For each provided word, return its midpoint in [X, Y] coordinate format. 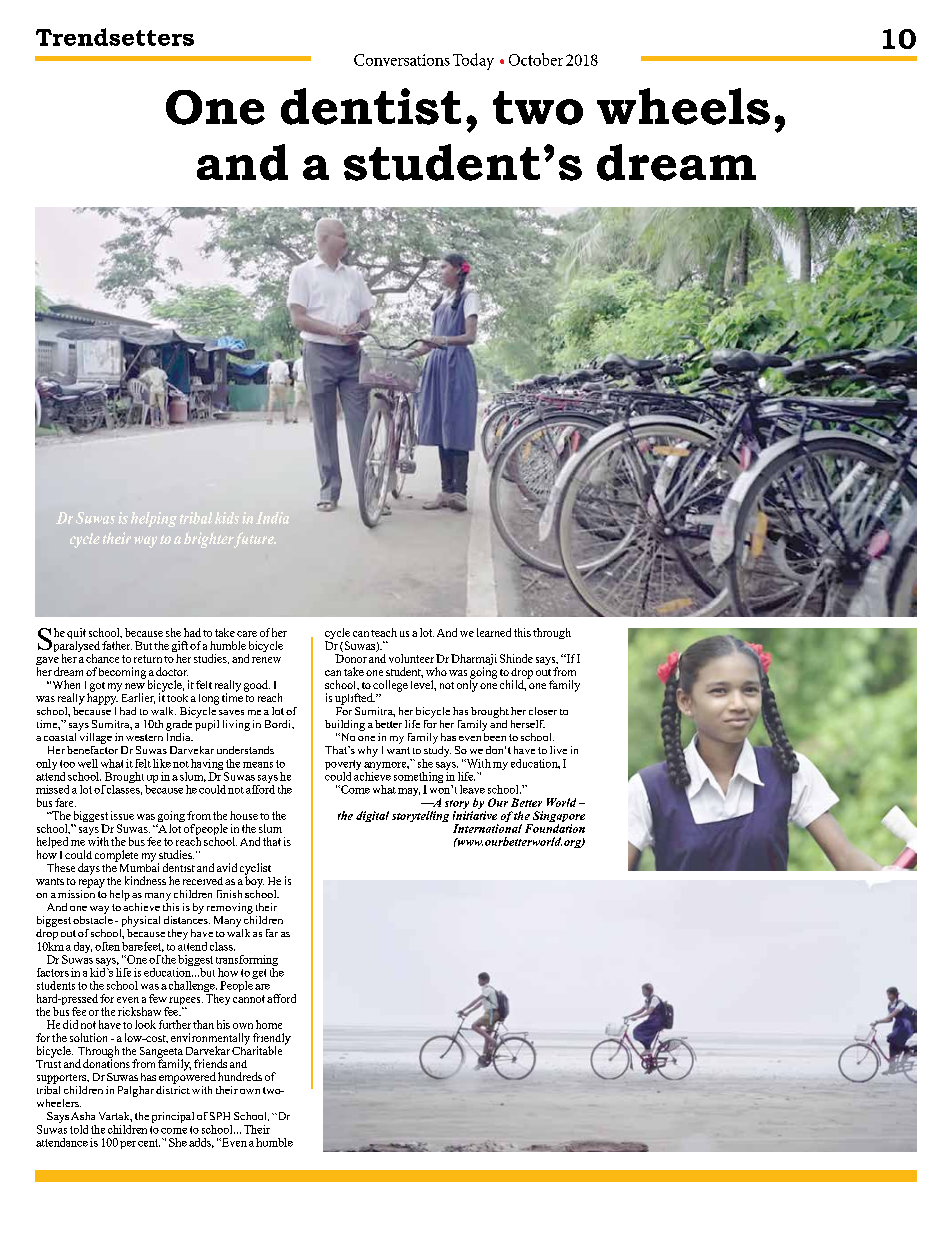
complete [116, 856]
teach [384, 632]
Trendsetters [115, 37]
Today [473, 61]
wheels [683, 106]
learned [494, 632]
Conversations [402, 60]
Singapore [558, 818]
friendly [272, 1040]
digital [372, 816]
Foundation [555, 828]
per [128, 1145]
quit [76, 635]
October [536, 59]
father [117, 645]
